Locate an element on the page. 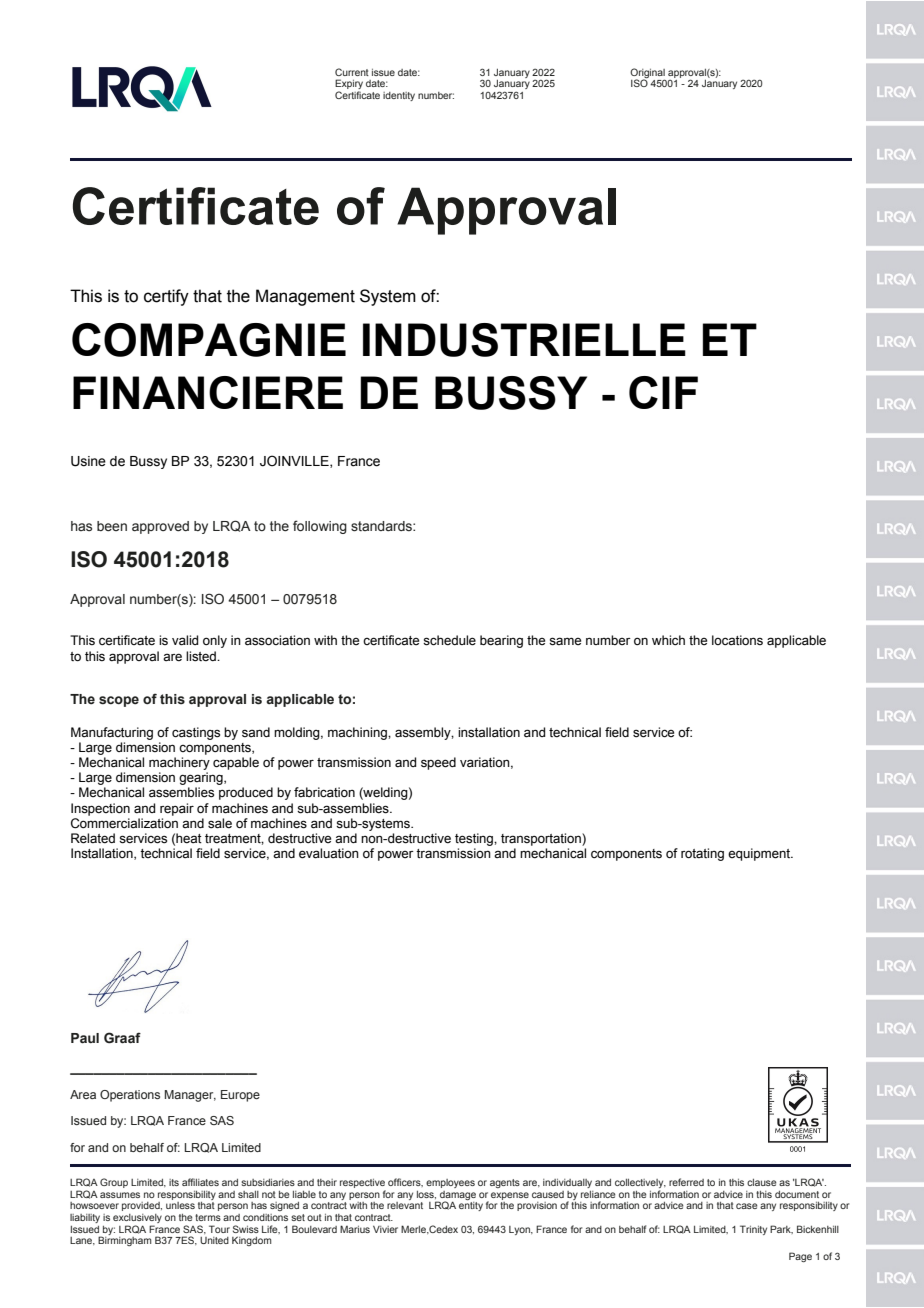 The image size is (924, 1308). unless is located at coordinates (180, 1205).
